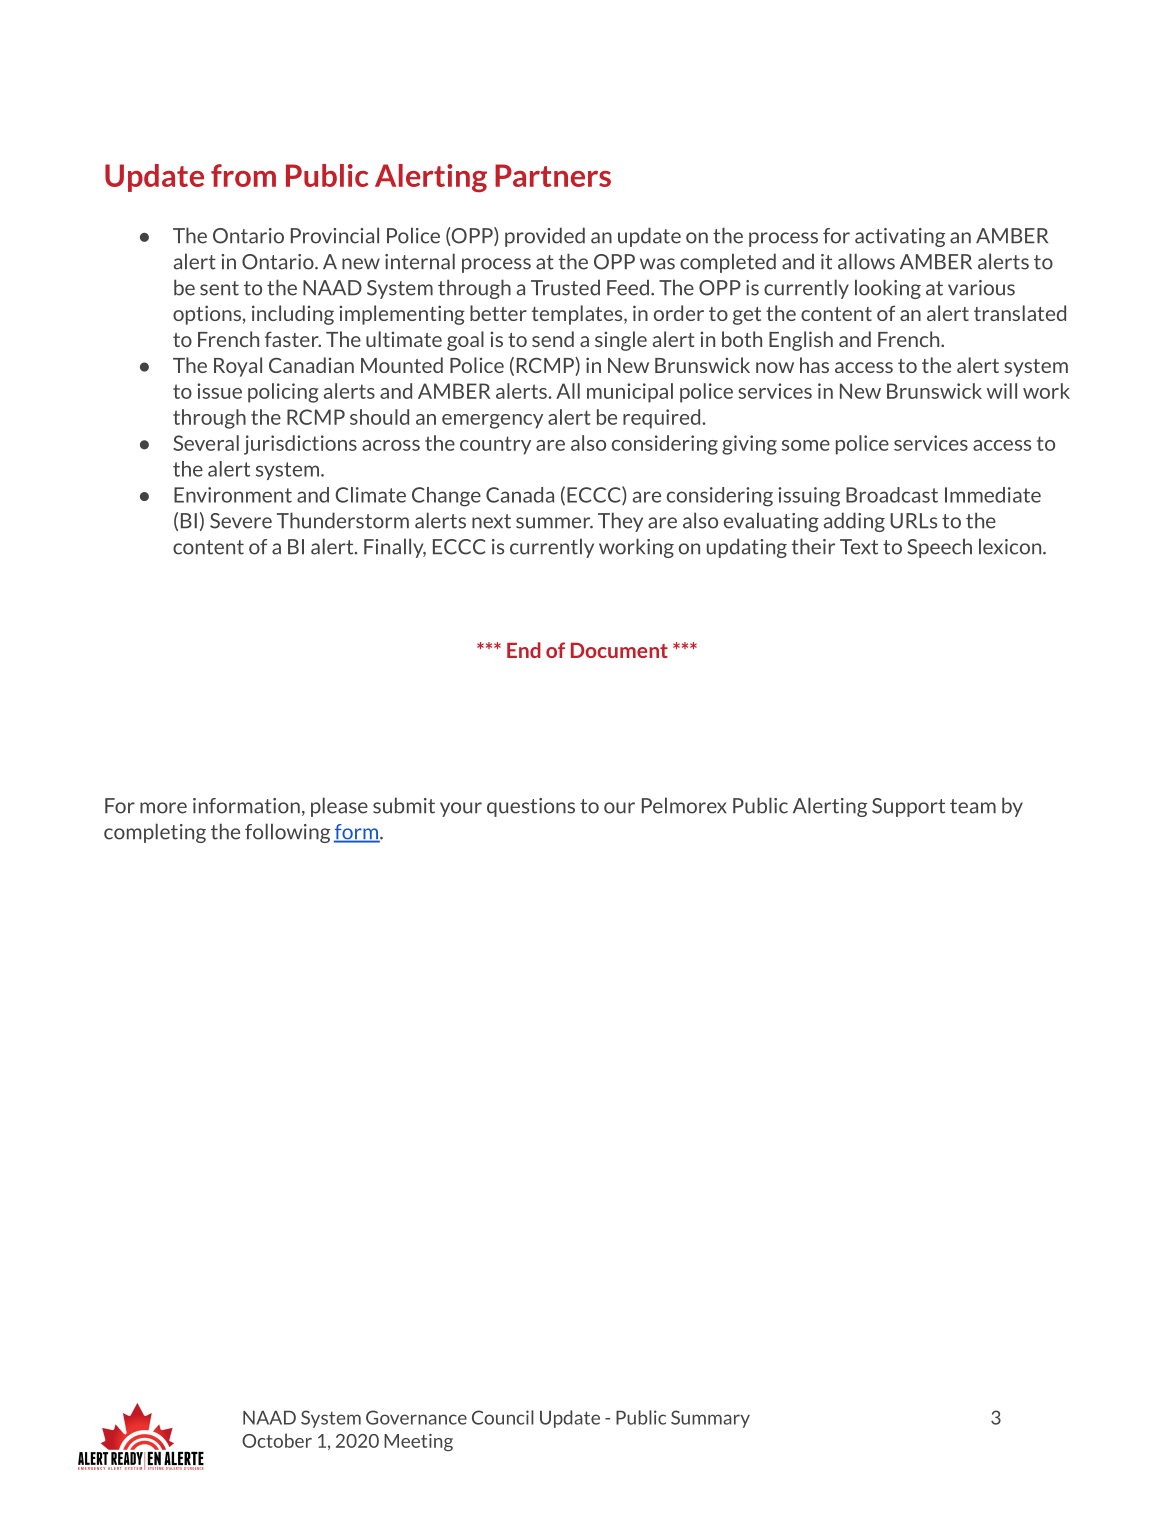 Image resolution: width=1174 pixels, height=1520 pixels. Describe the element at coordinates (243, 175) in the page. I see `from` at that location.
